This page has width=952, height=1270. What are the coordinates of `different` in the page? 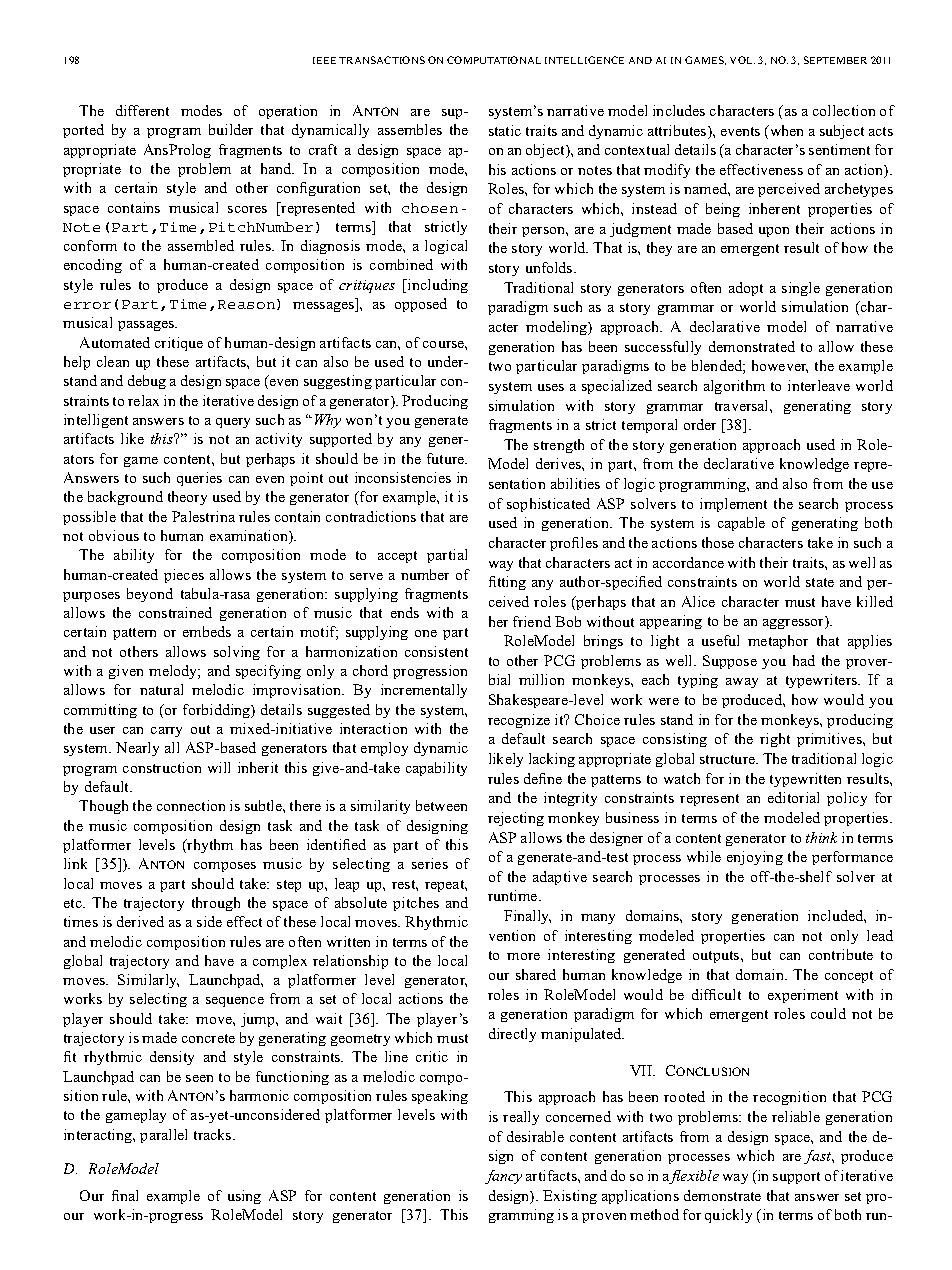 It's located at (142, 110).
